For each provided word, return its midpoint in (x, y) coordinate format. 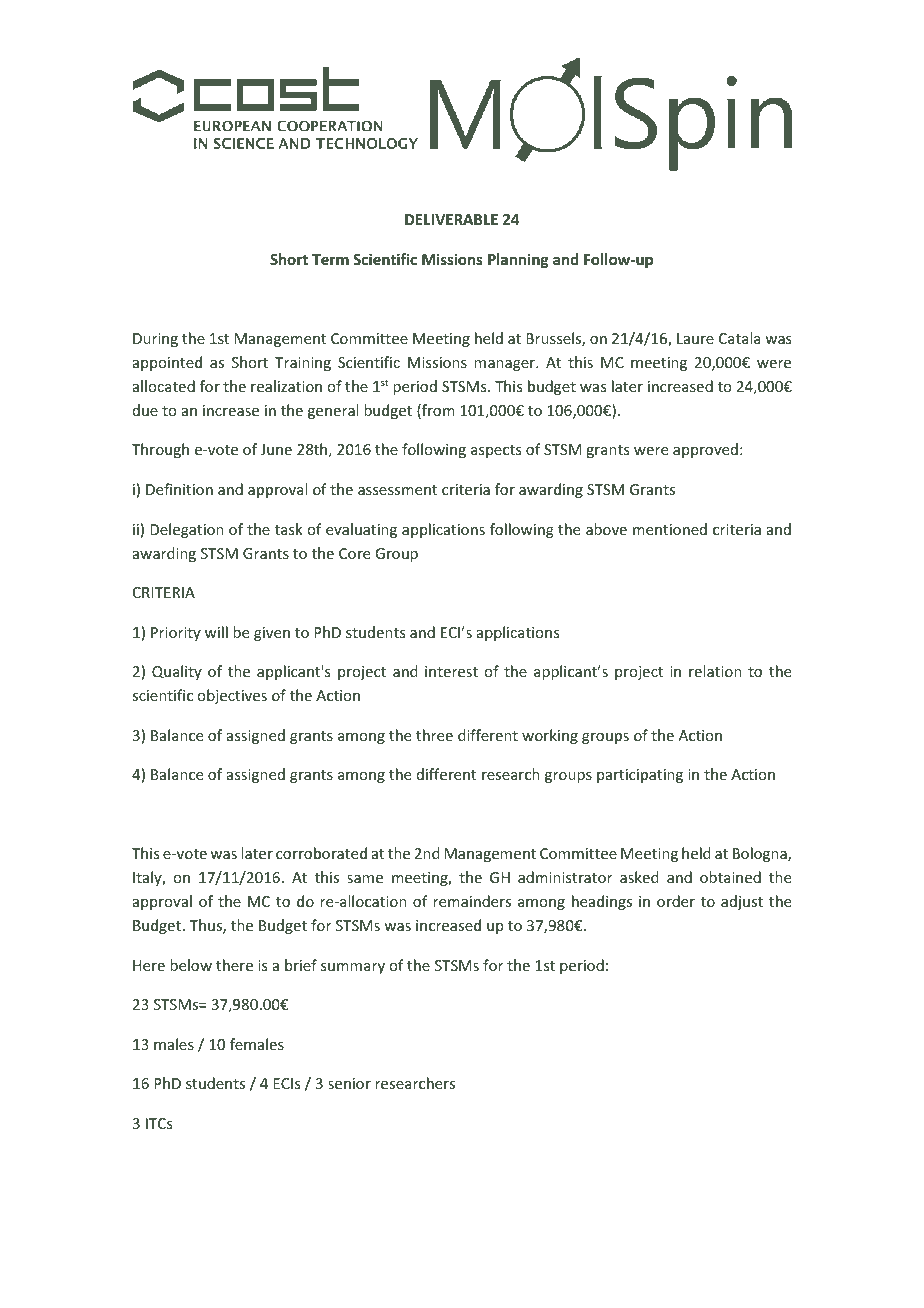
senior (349, 1083)
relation (715, 671)
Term (330, 259)
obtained (730, 877)
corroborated (321, 853)
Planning (518, 260)
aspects (496, 451)
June (276, 449)
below (191, 965)
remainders (472, 901)
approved (705, 450)
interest (451, 671)
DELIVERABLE (451, 219)
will (216, 632)
